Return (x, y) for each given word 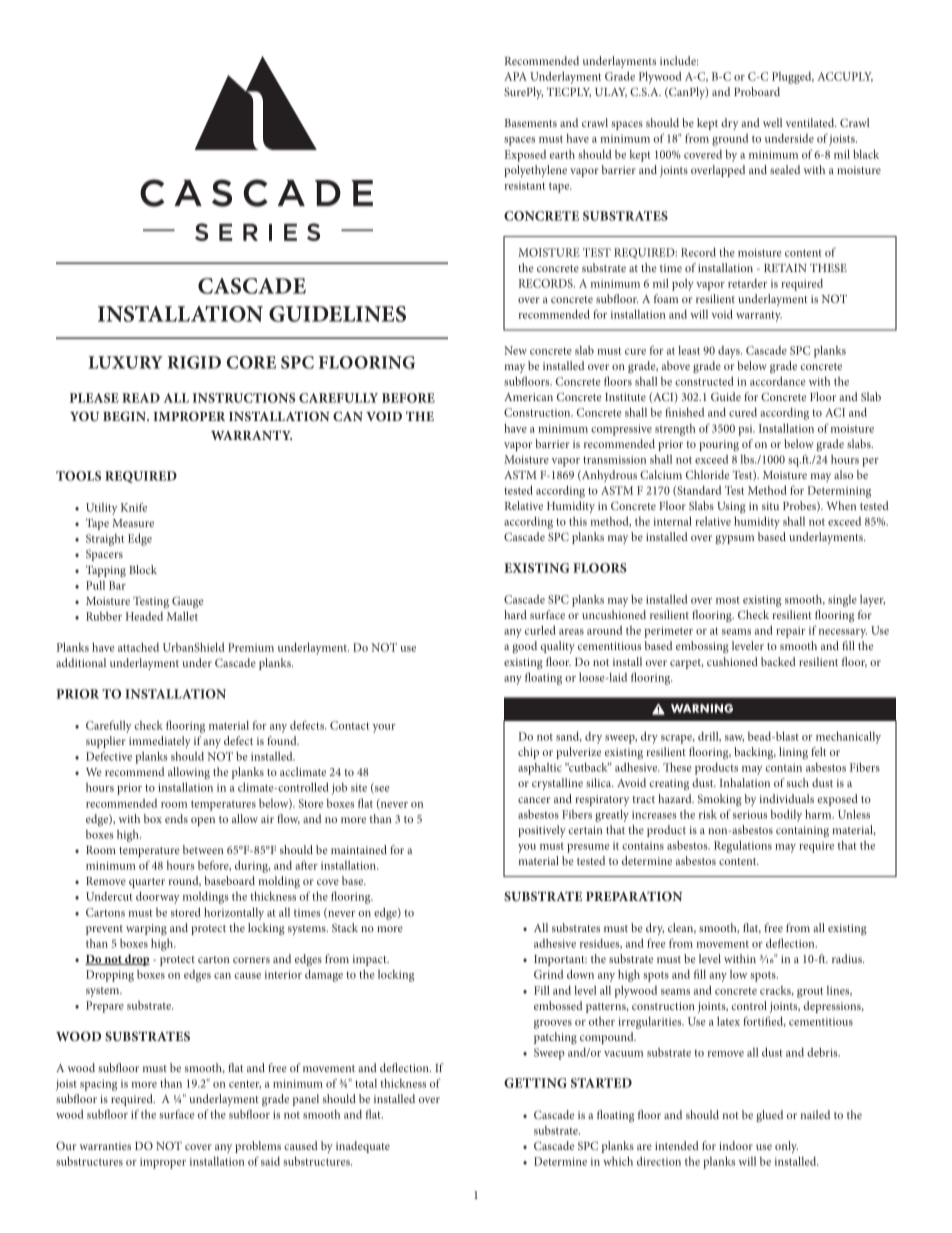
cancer (534, 800)
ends (176, 818)
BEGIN (125, 416)
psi (746, 430)
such (798, 782)
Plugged (793, 78)
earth (562, 154)
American (528, 397)
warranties (105, 1146)
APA (515, 76)
